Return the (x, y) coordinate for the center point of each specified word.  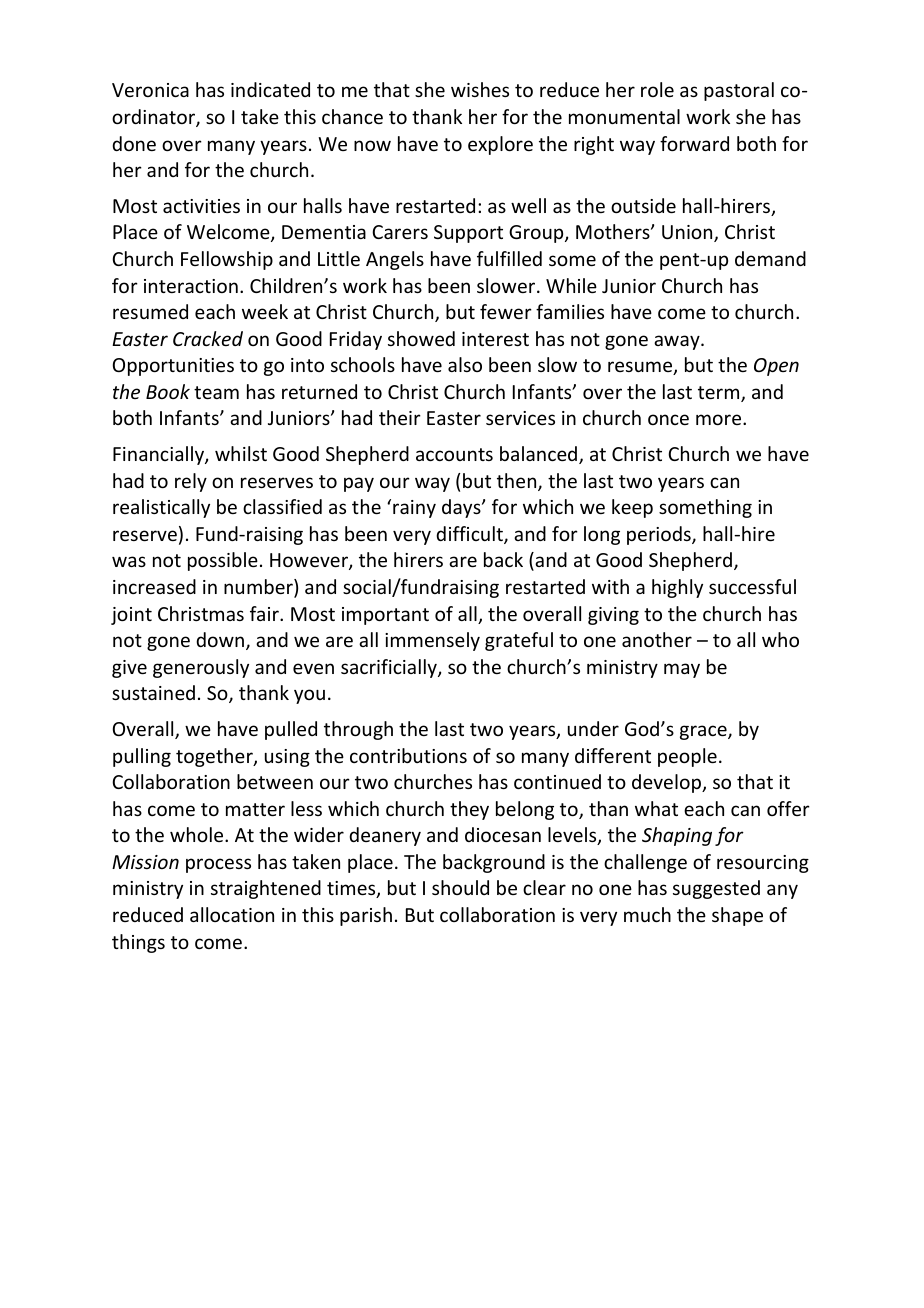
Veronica (150, 90)
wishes (480, 89)
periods (660, 535)
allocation (232, 914)
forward (694, 143)
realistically (161, 508)
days (462, 508)
